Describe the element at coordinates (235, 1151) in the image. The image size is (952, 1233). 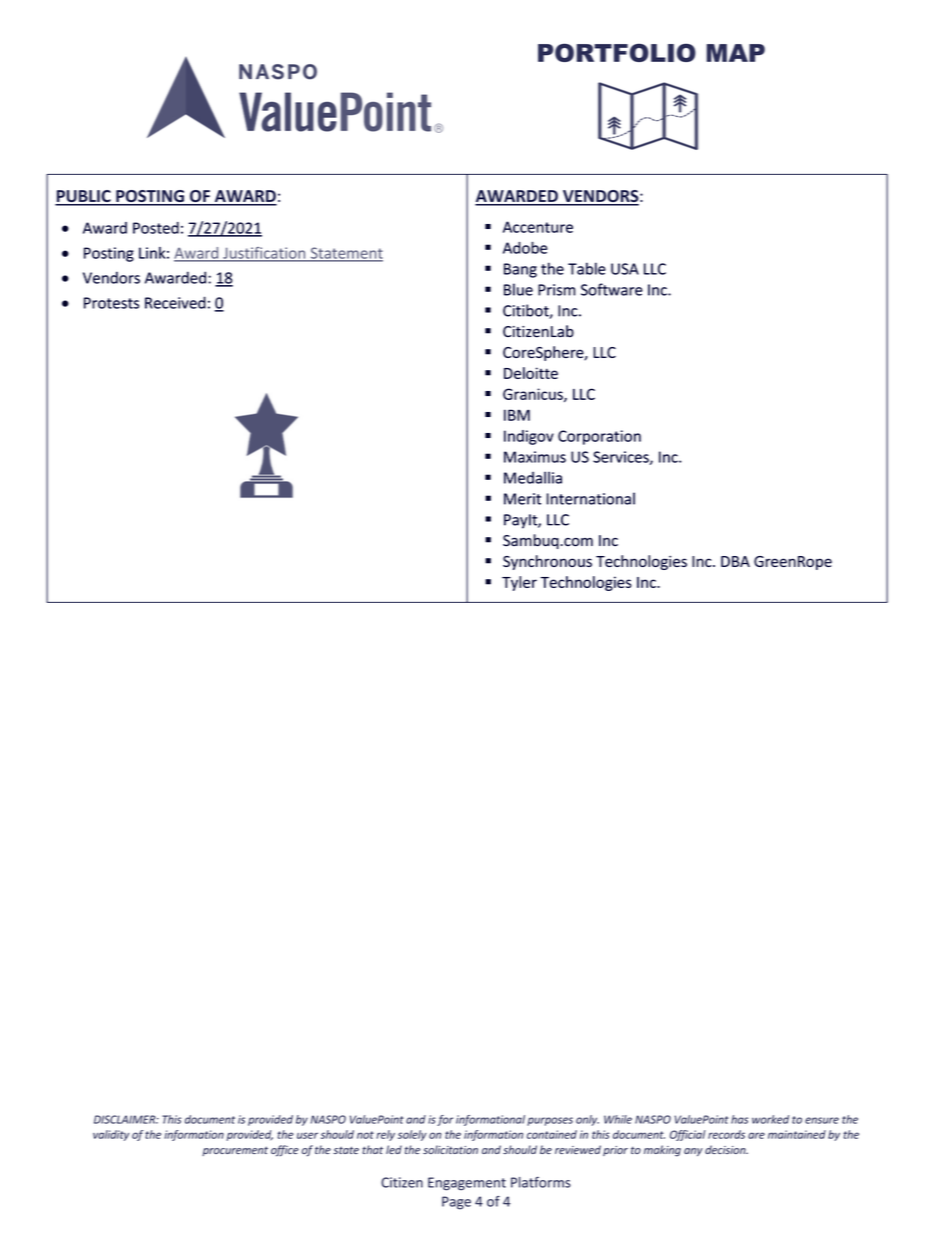
I see `procurement` at that location.
